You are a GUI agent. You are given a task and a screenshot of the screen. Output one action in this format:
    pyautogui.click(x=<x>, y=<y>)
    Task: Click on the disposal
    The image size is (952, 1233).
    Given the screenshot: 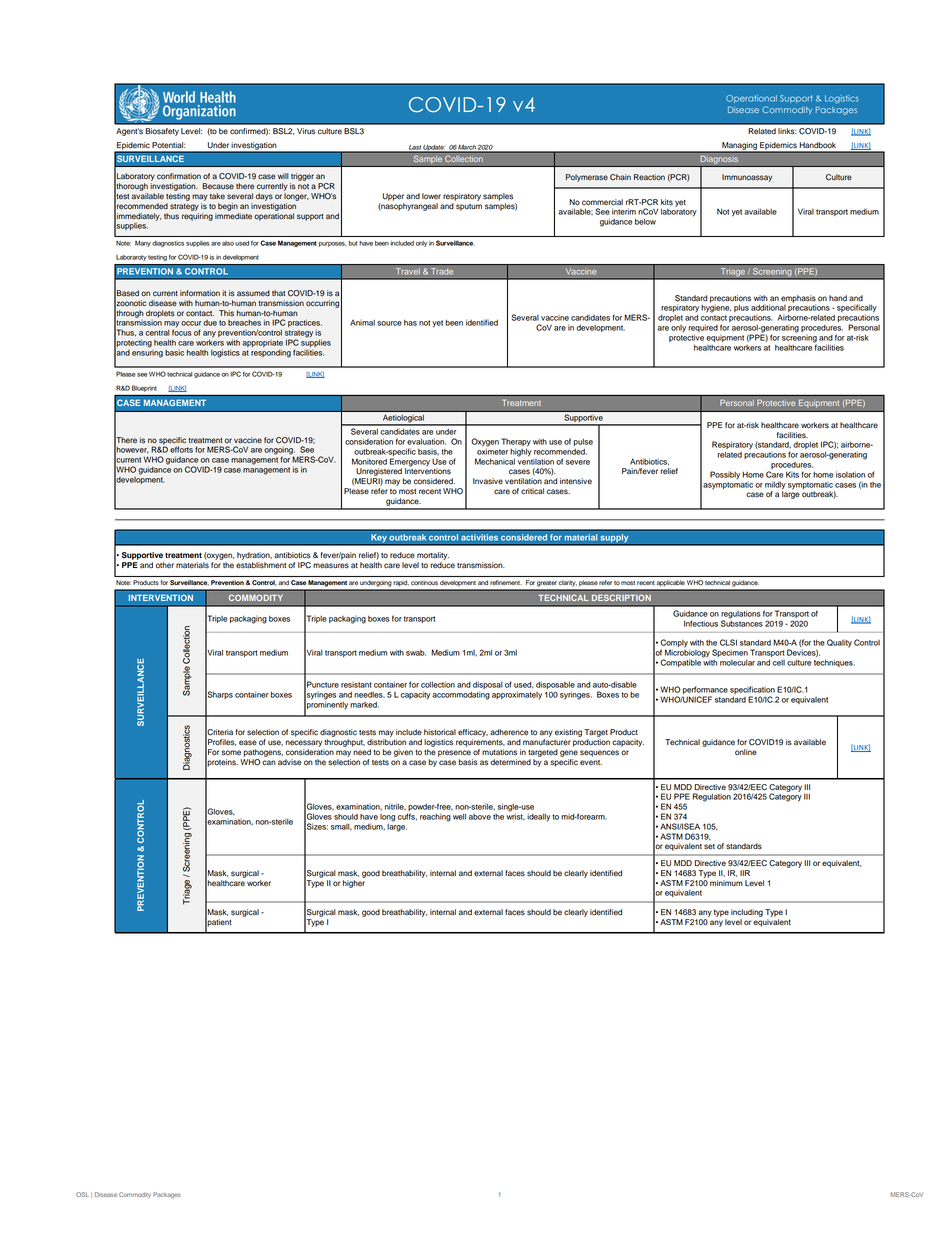 What is the action you would take?
    pyautogui.click(x=488, y=686)
